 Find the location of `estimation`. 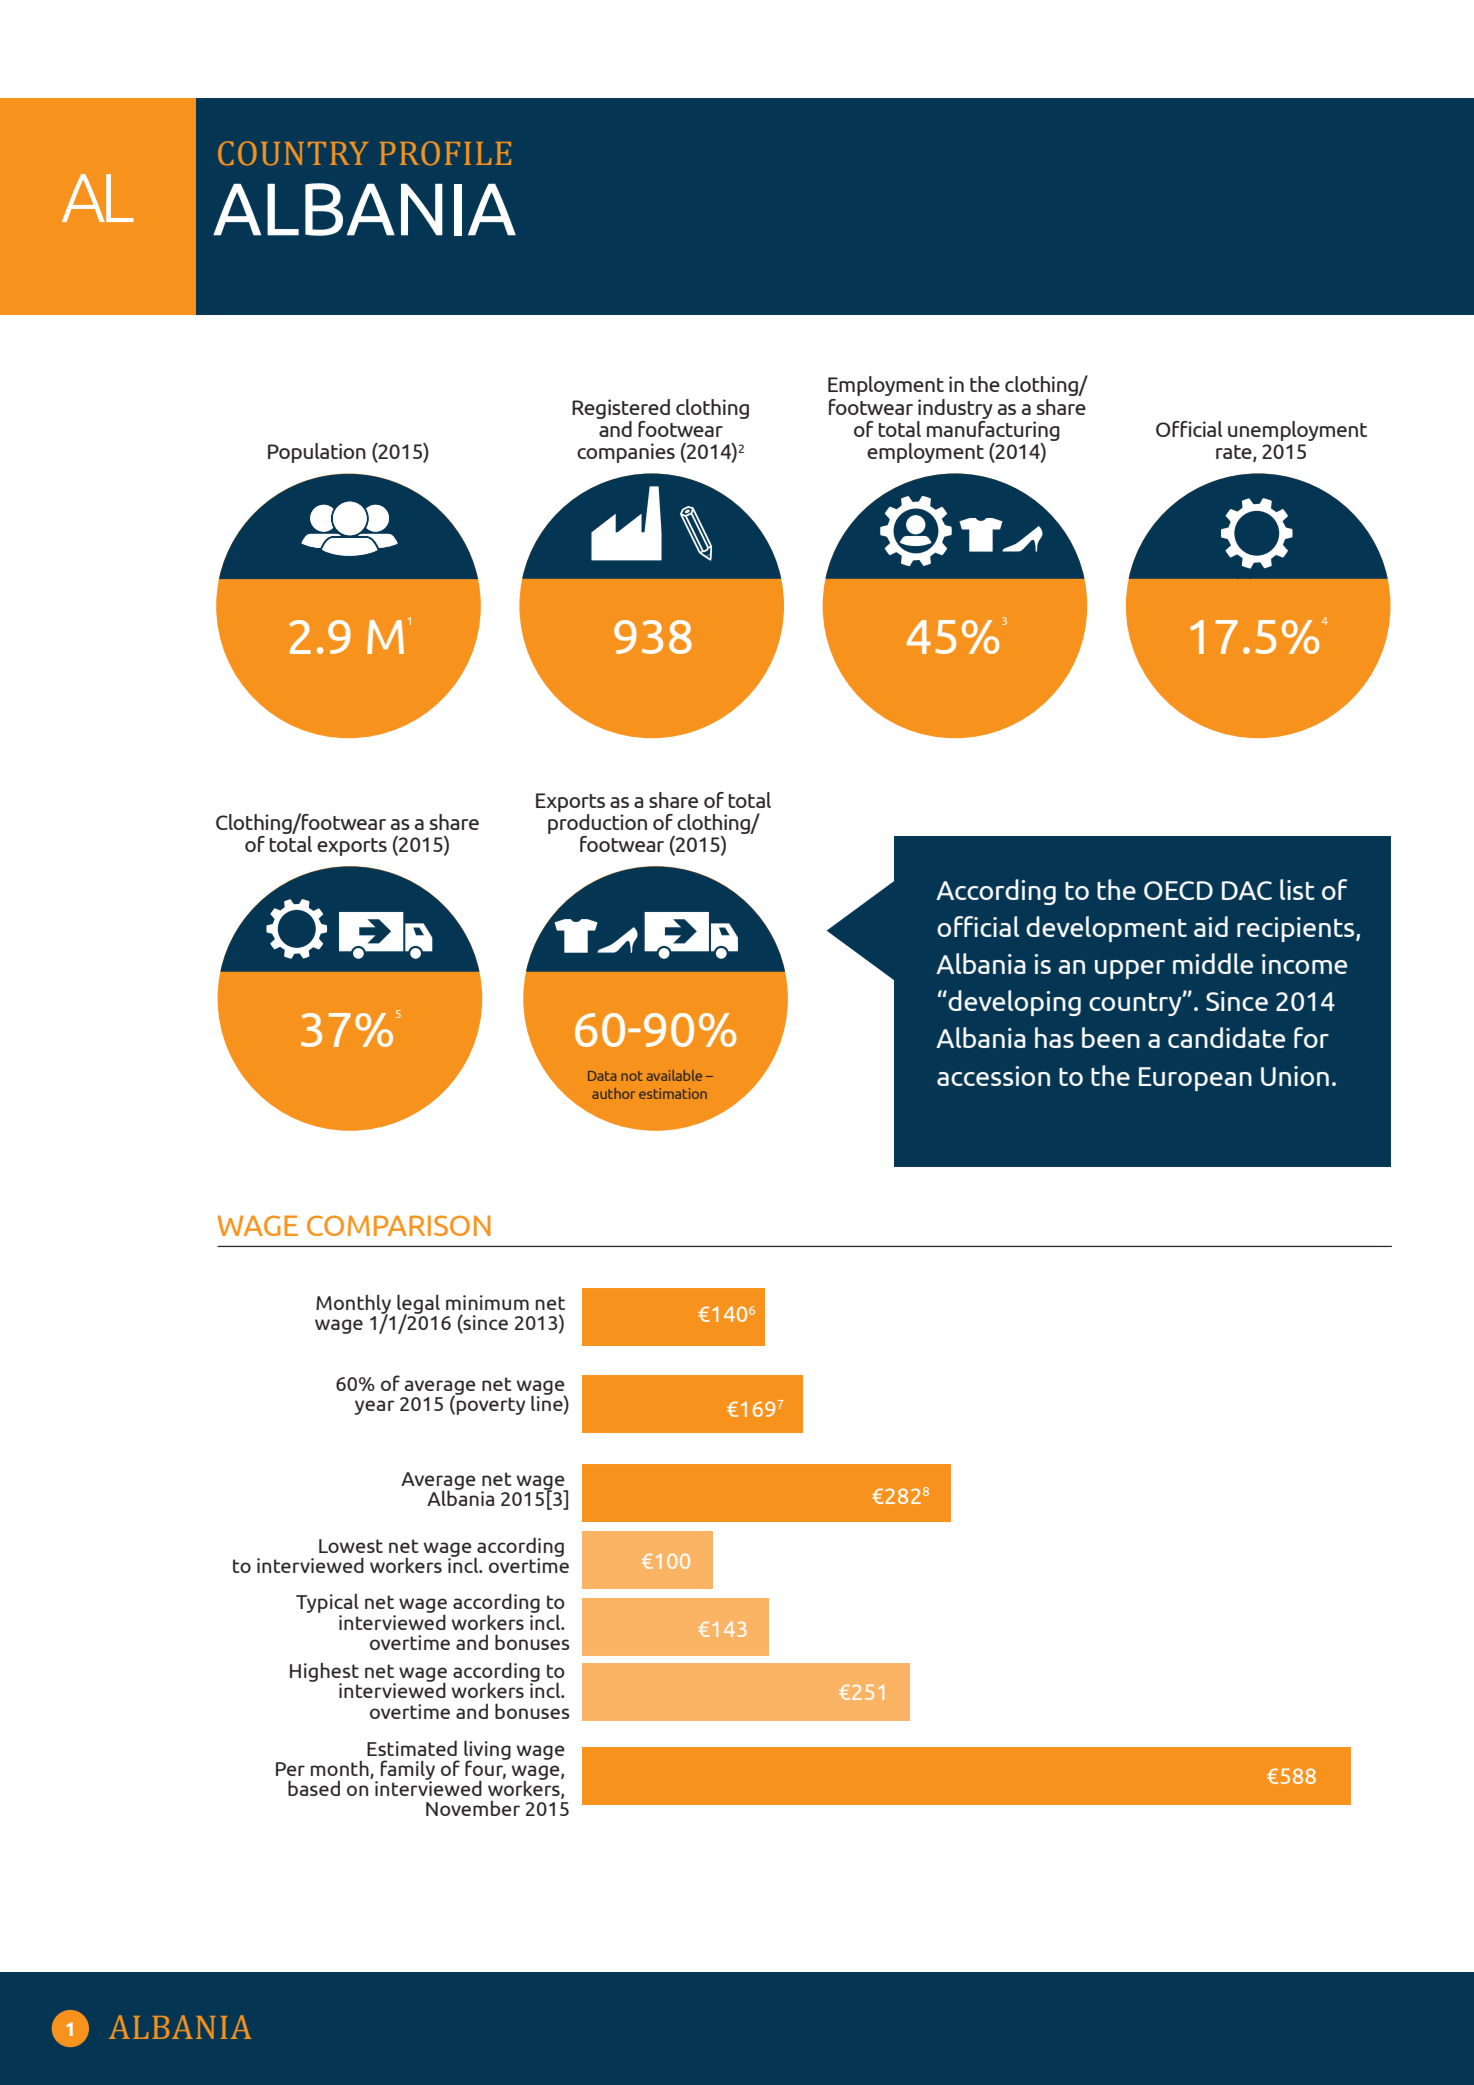

estimation is located at coordinates (673, 1093).
